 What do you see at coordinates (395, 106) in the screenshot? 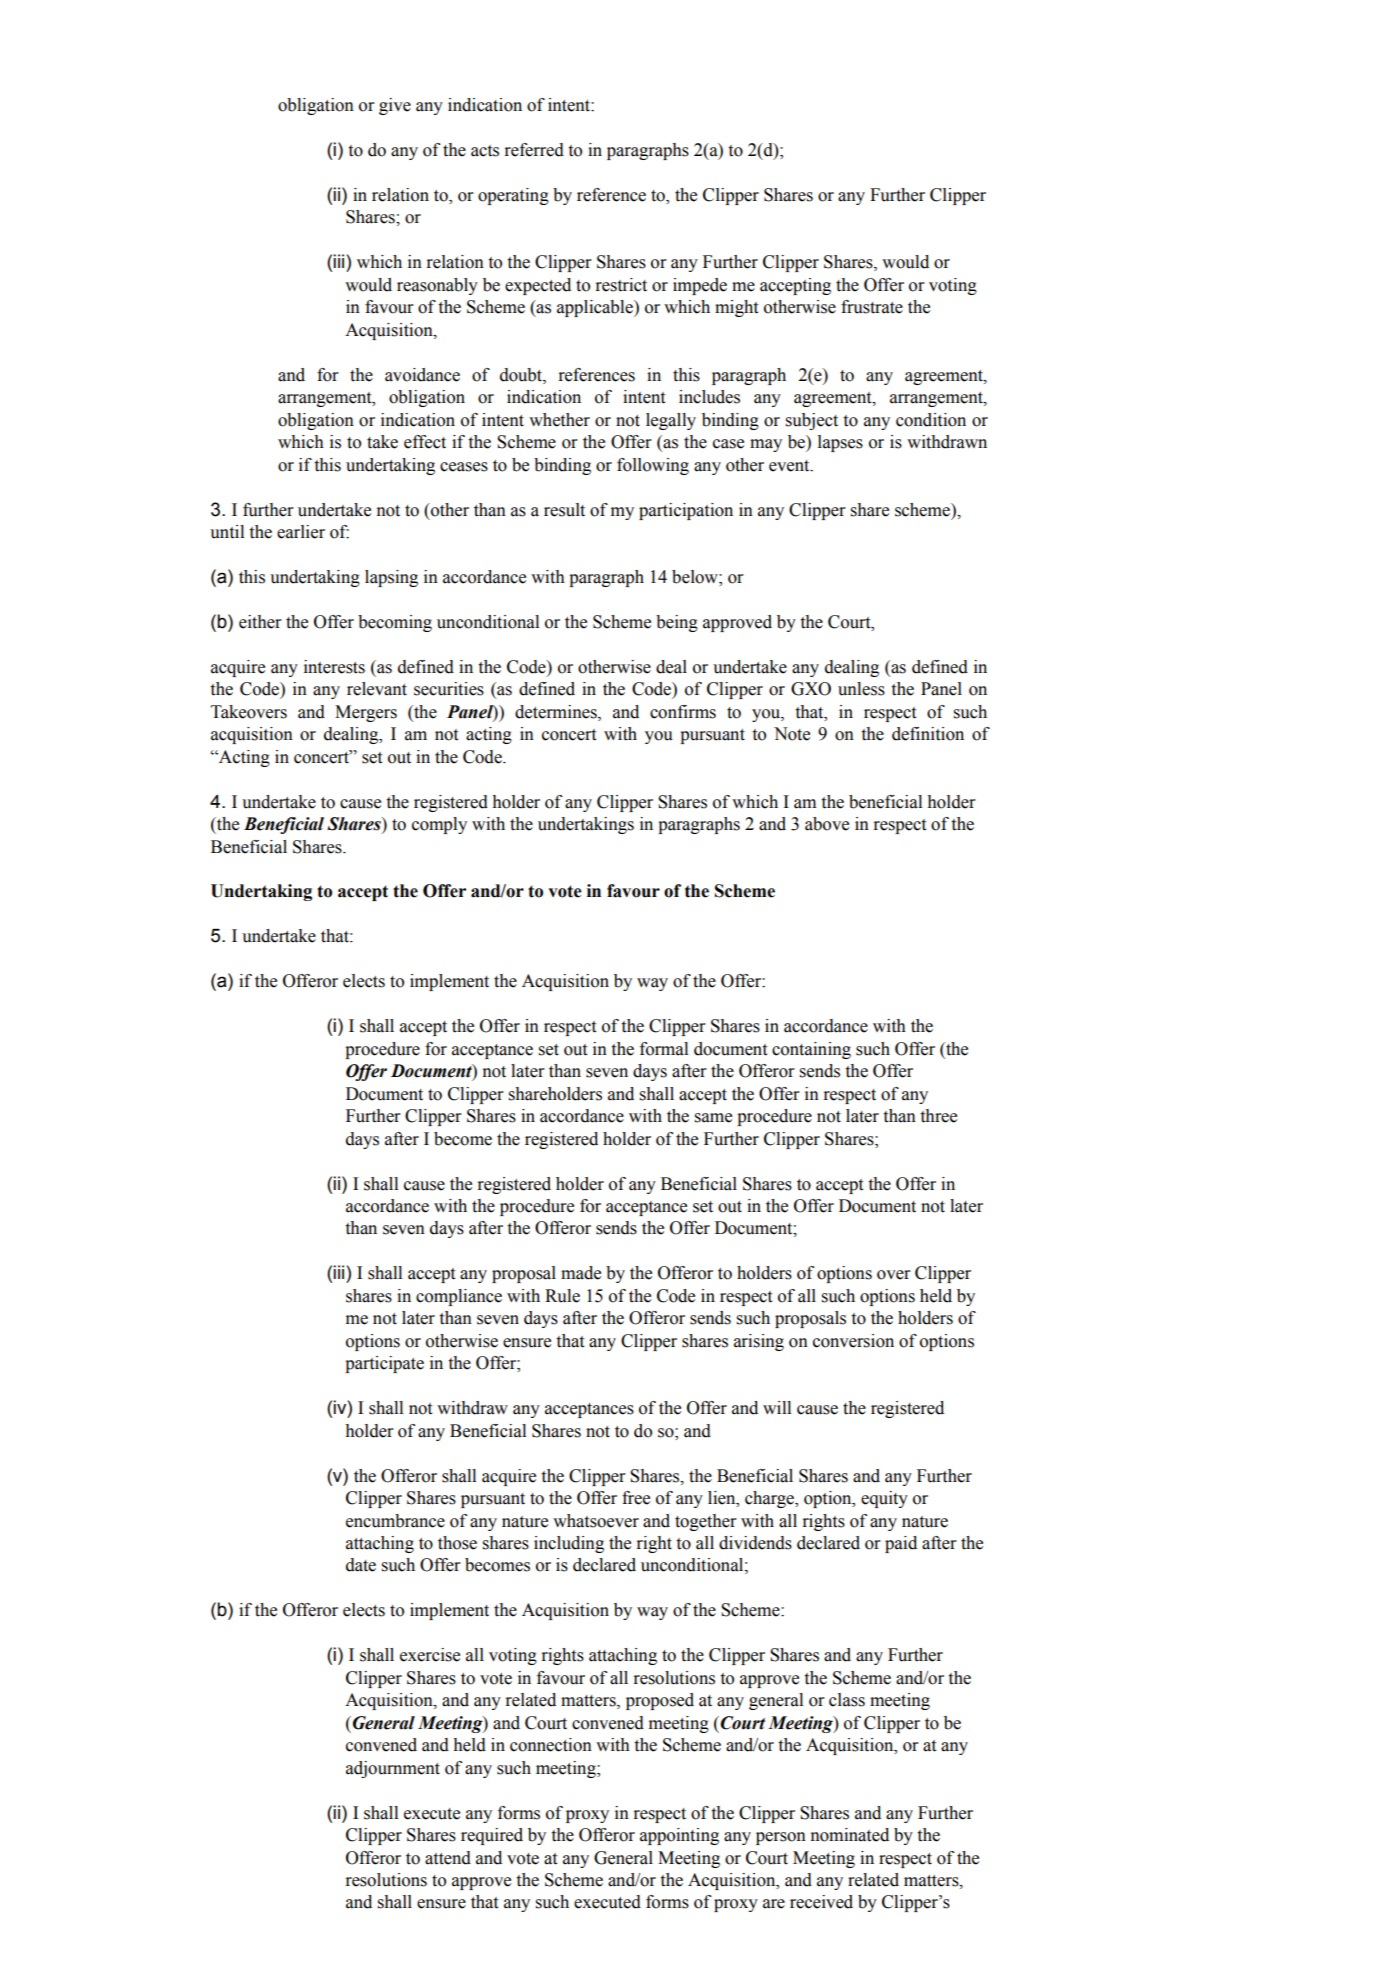
I see `give` at bounding box center [395, 106].
